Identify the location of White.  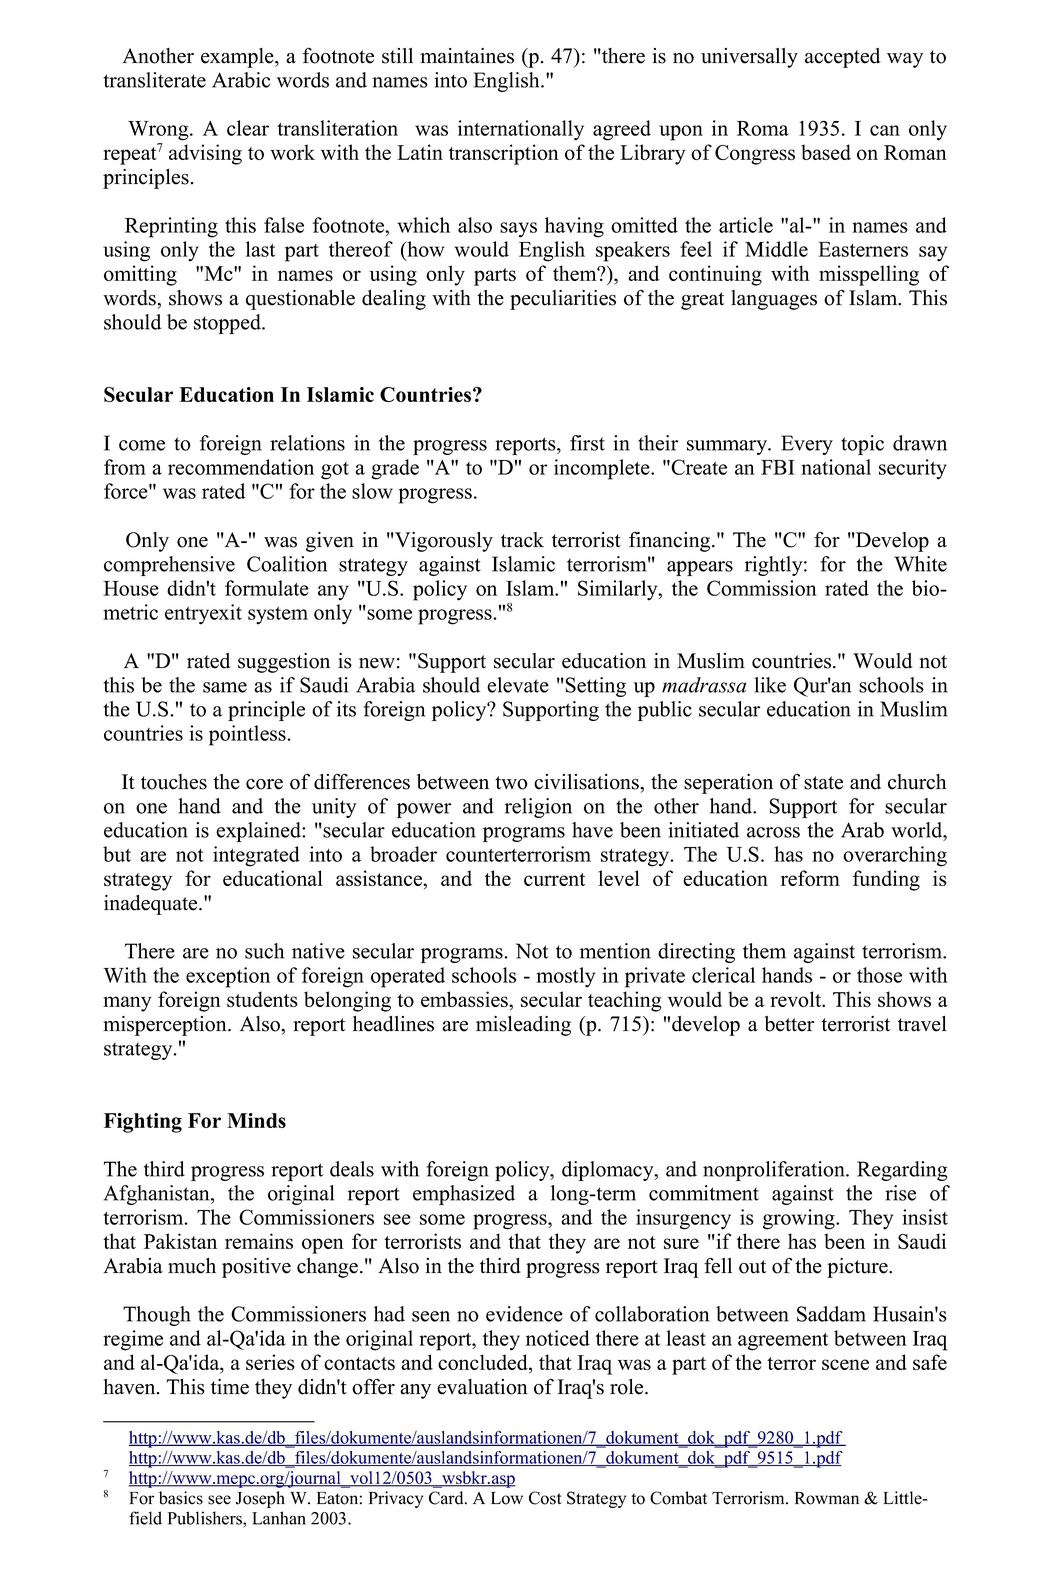
(920, 564).
